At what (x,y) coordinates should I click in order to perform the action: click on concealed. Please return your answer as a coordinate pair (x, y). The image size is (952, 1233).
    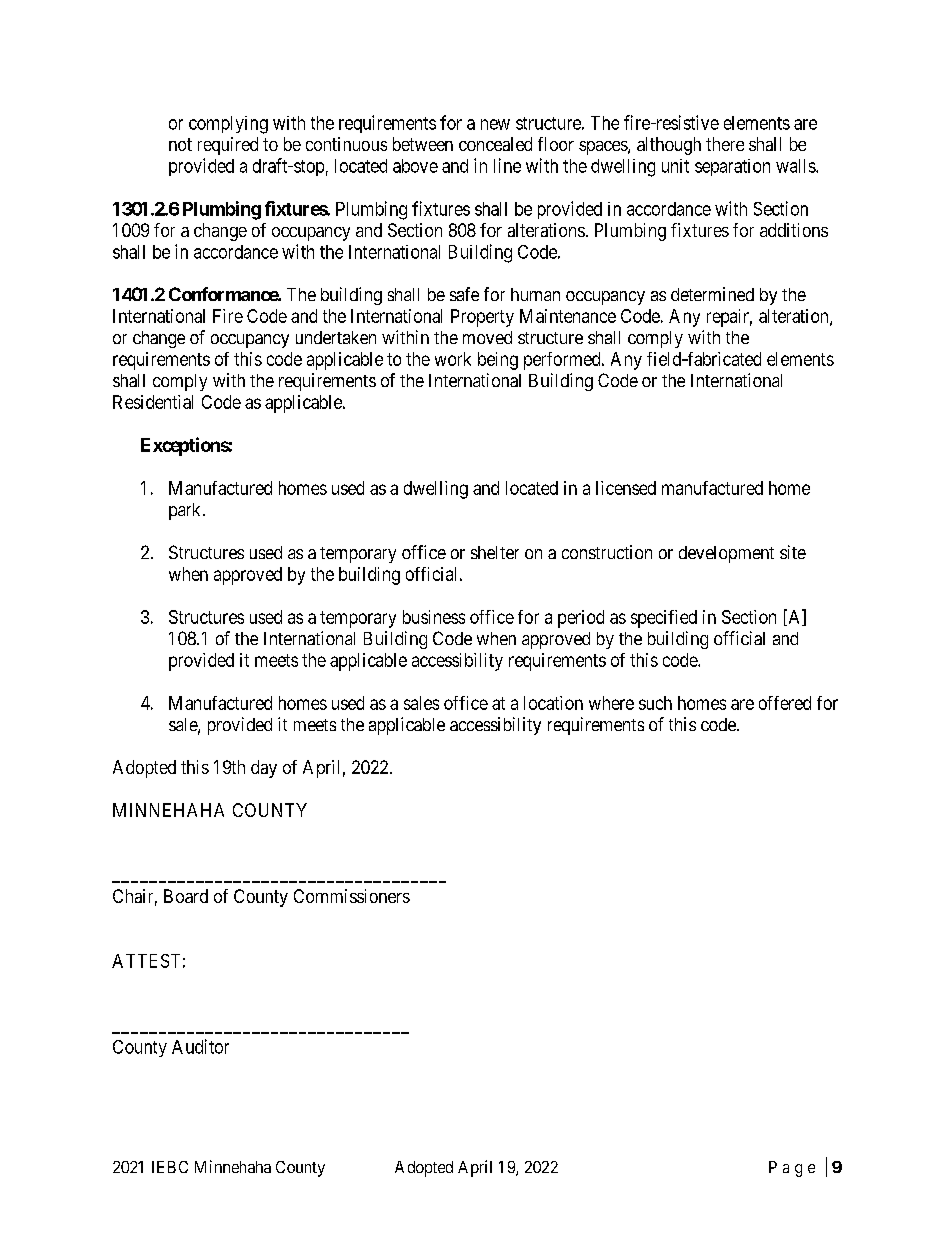
    Looking at the image, I should click on (495, 144).
